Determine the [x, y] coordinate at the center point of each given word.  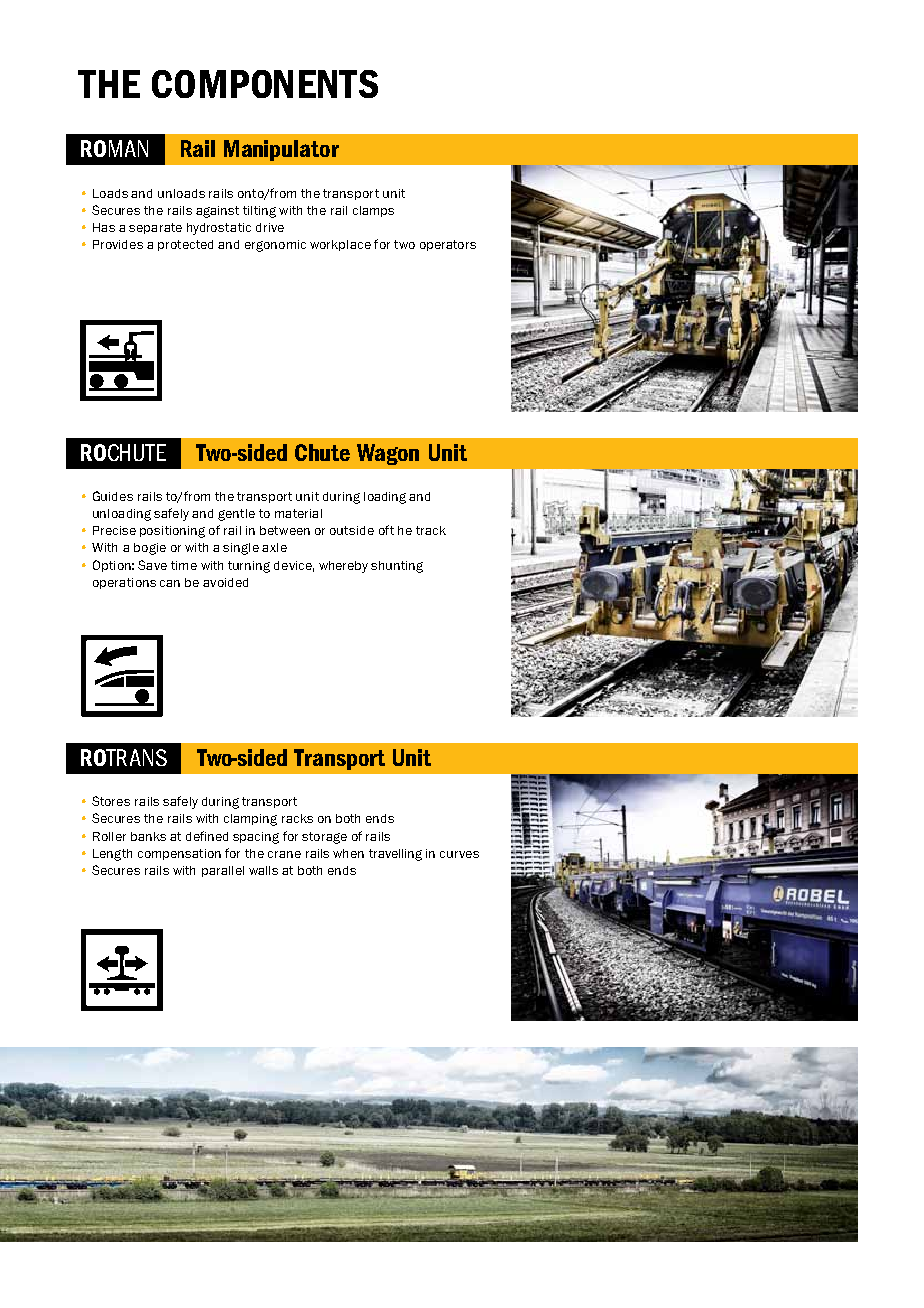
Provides [118, 244]
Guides [113, 496]
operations [124, 583]
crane [284, 854]
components [265, 84]
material [298, 513]
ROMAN [114, 148]
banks [148, 836]
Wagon [388, 454]
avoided [225, 582]
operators [448, 245]
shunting [397, 567]
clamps [373, 211]
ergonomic [275, 246]
